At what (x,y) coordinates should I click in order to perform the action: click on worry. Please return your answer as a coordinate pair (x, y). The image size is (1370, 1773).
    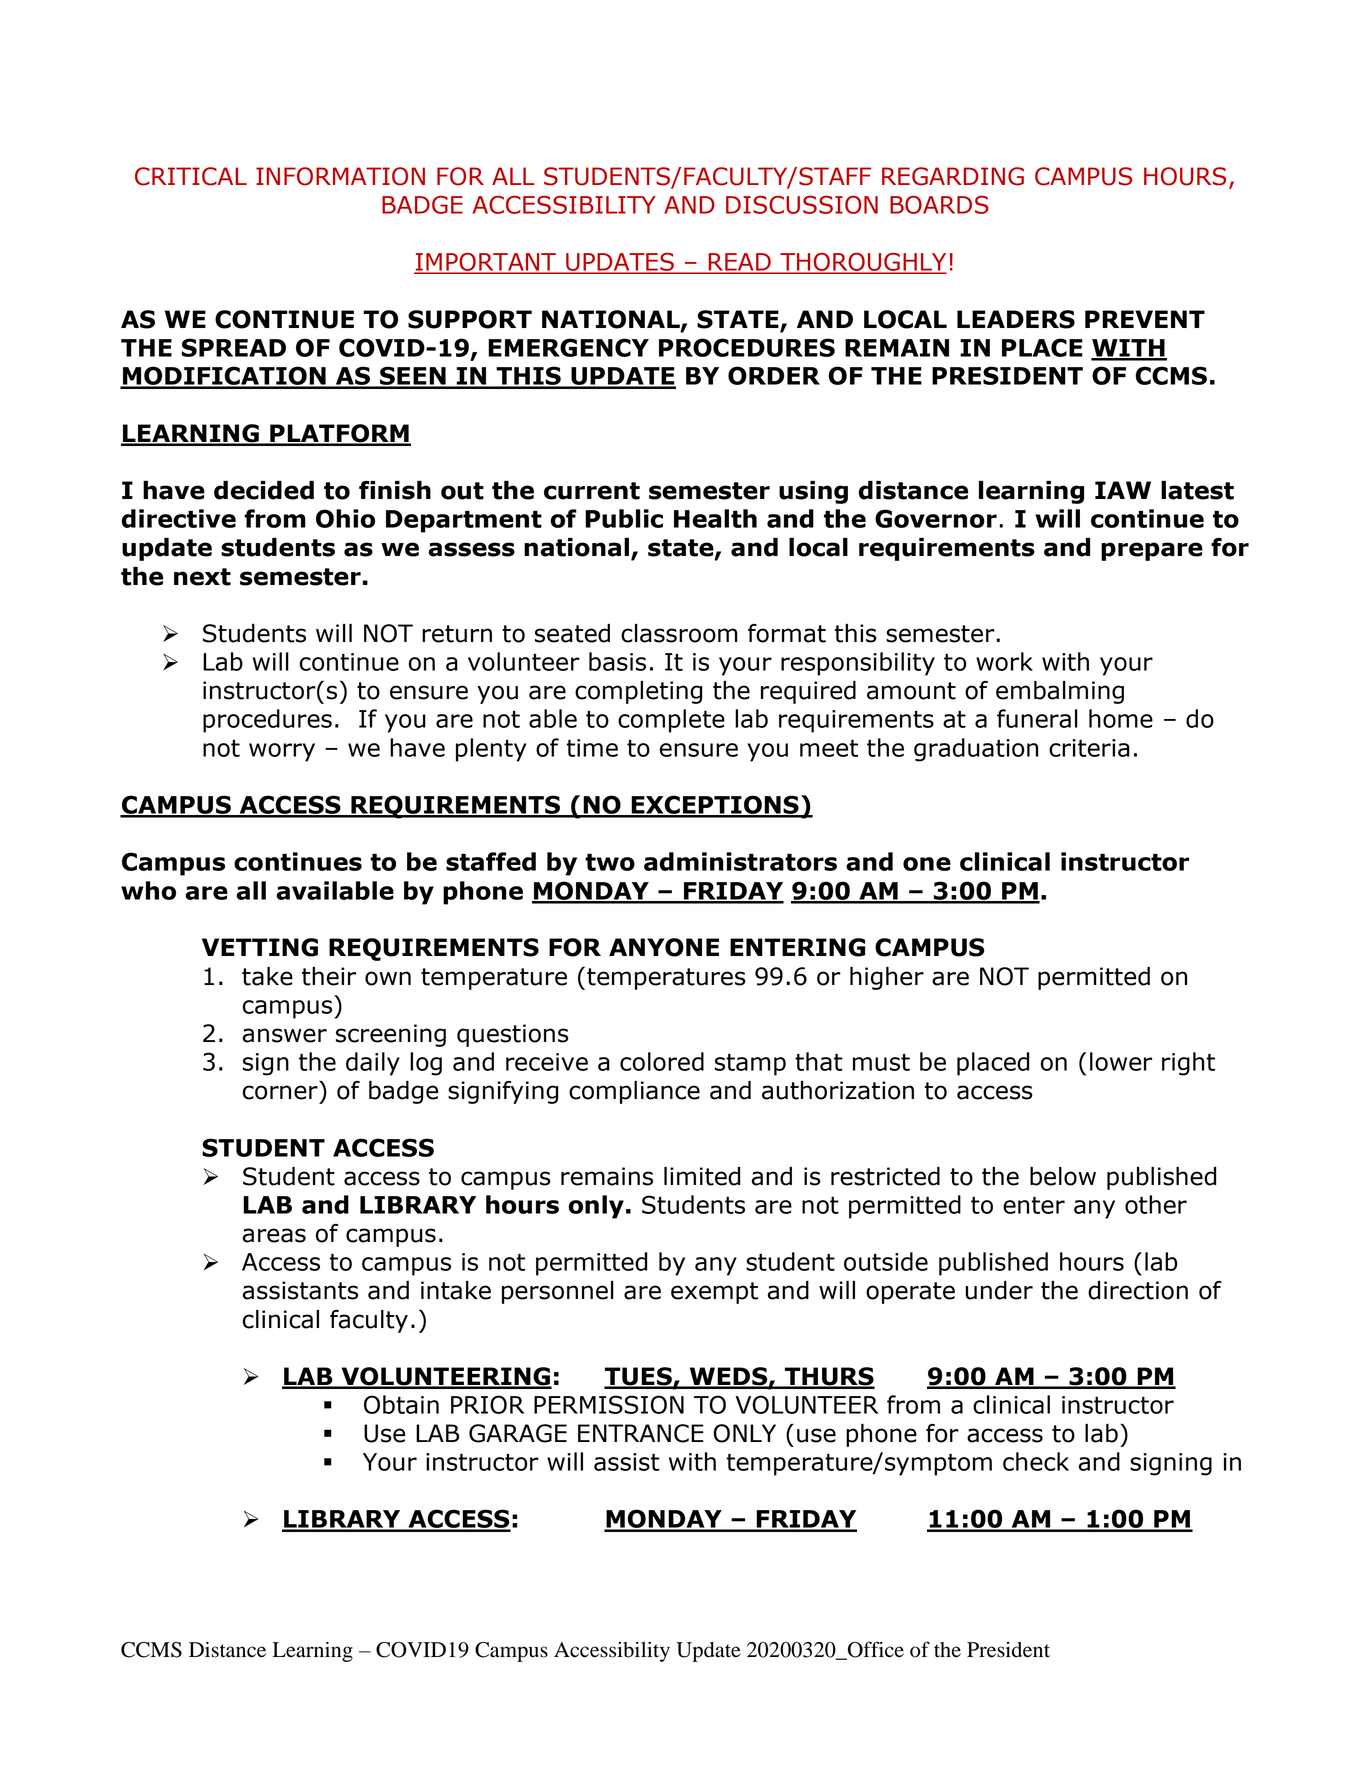
    Looking at the image, I should click on (282, 752).
